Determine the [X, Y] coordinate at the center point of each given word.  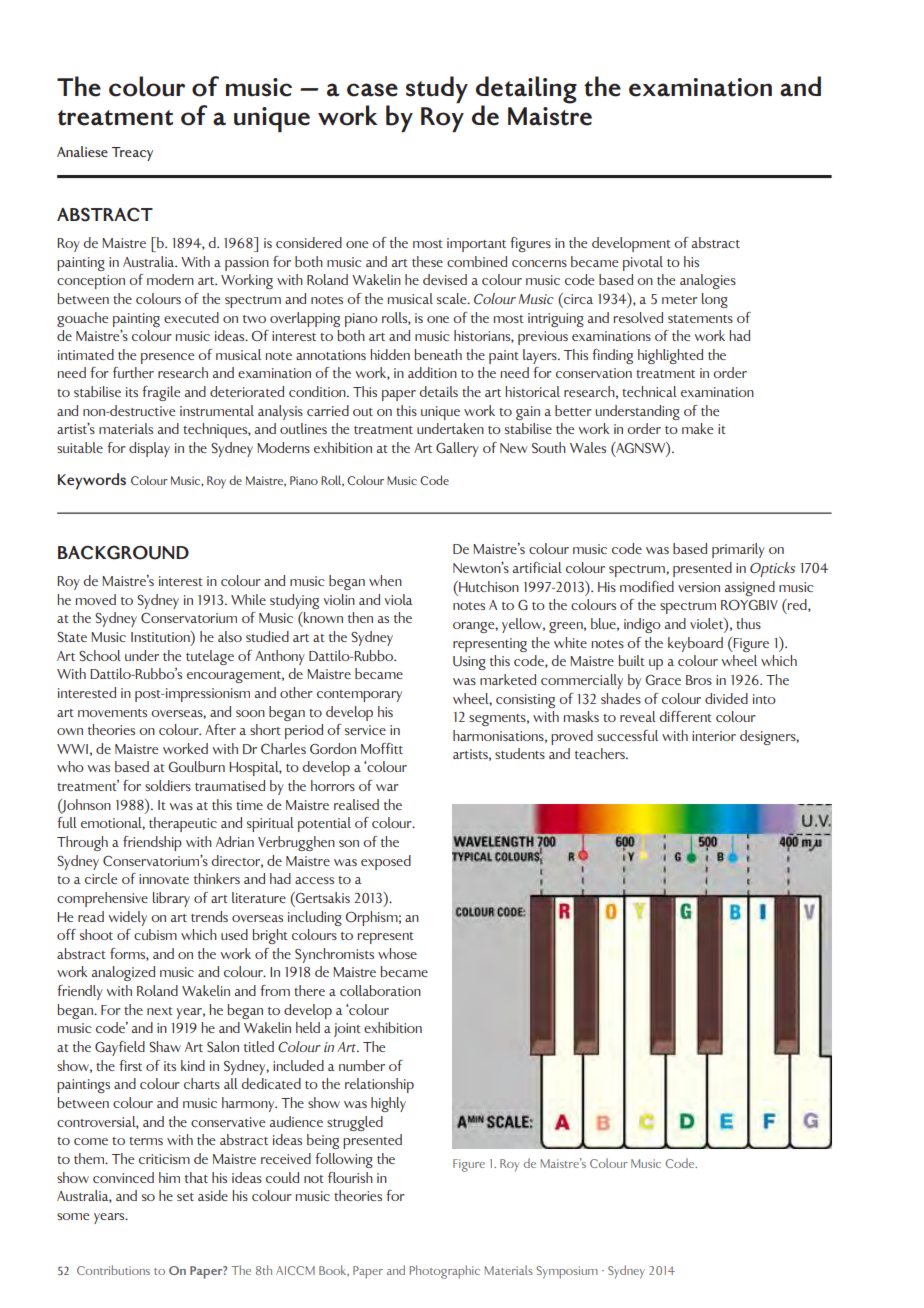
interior [714, 736]
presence [167, 358]
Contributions [113, 1270]
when [385, 580]
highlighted [670, 356]
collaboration [380, 990]
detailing [526, 90]
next [160, 1011]
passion [247, 264]
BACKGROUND [123, 552]
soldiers [168, 785]
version [699, 587]
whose [397, 953]
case [372, 90]
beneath [438, 354]
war [387, 787]
